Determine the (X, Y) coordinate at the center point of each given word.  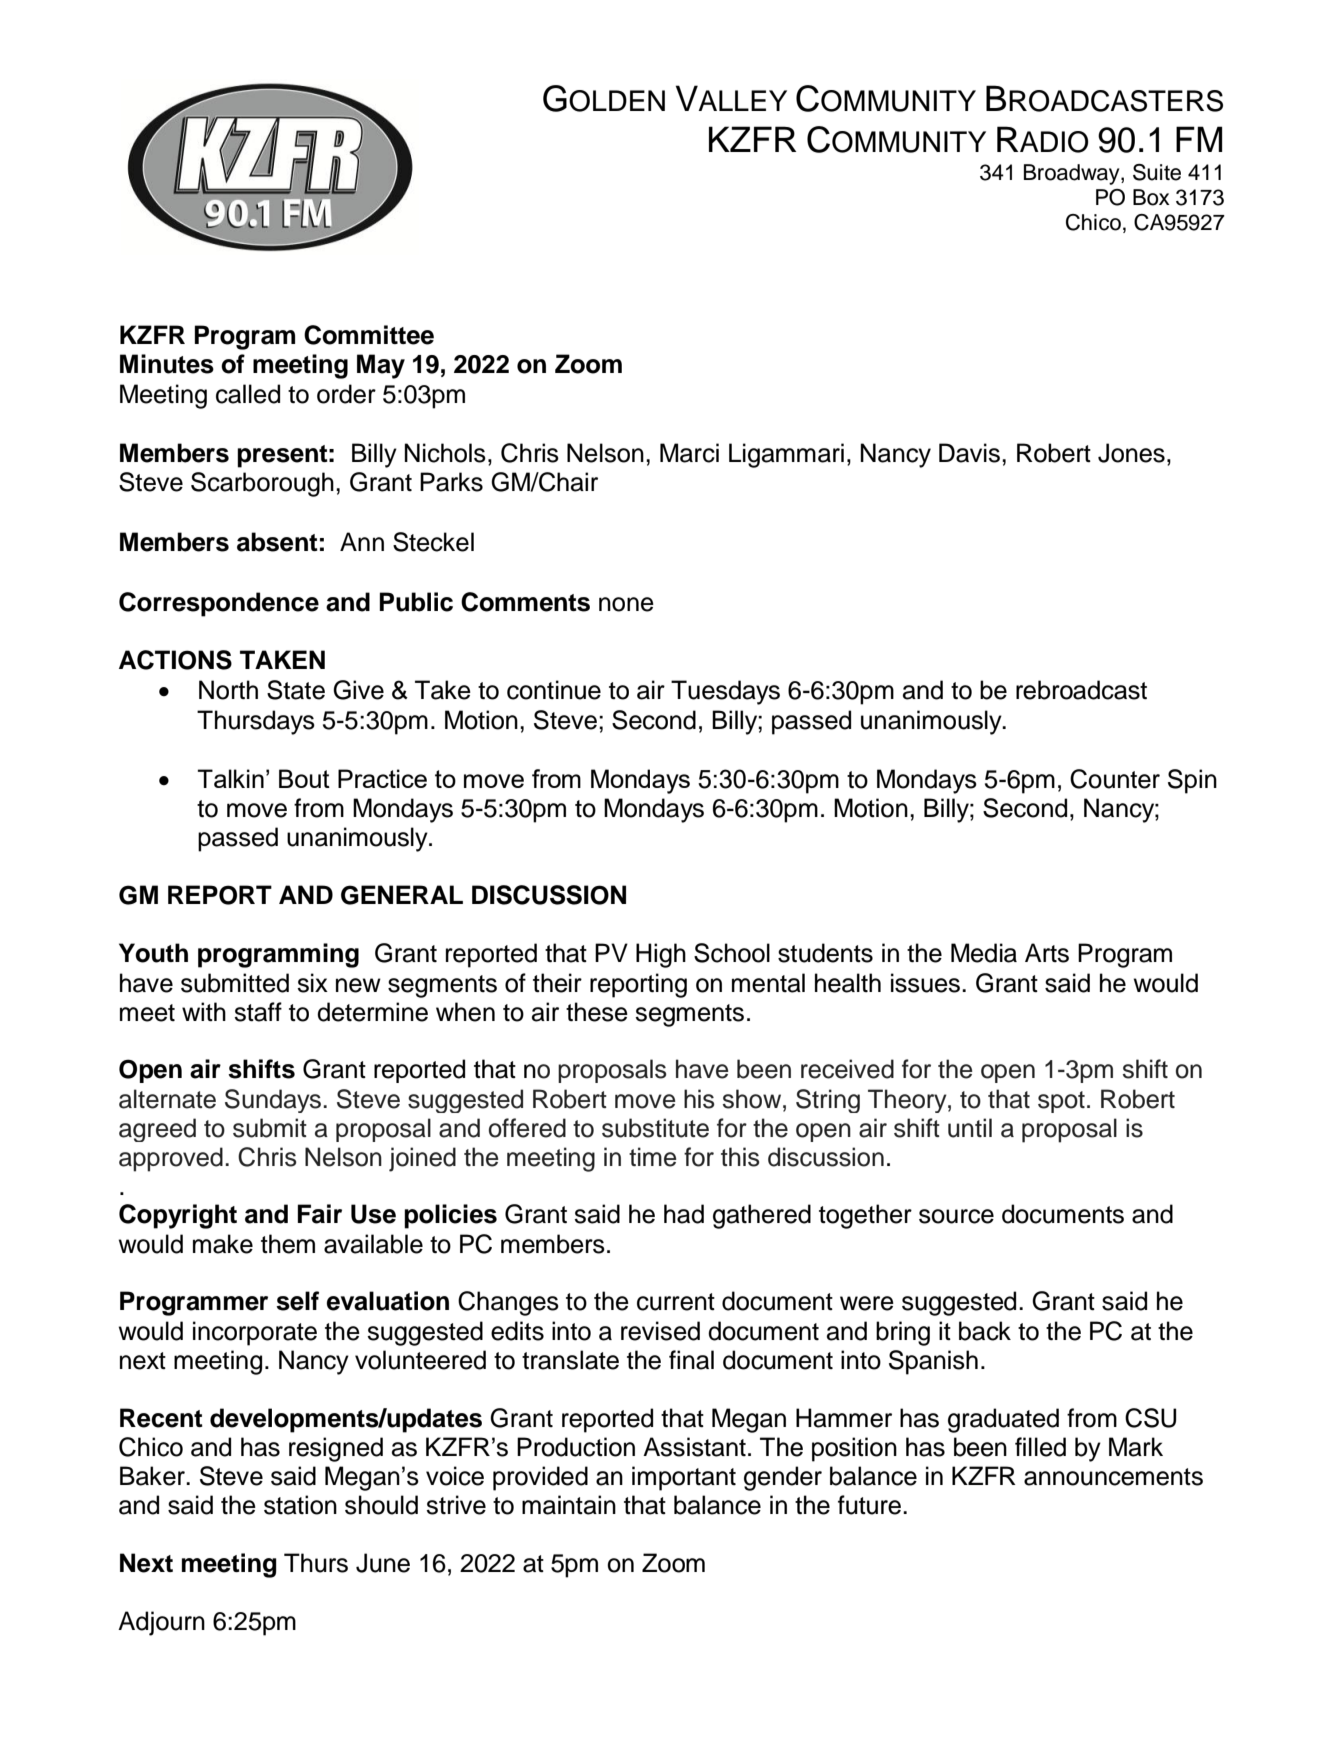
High (661, 955)
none (626, 604)
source (956, 1216)
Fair (320, 1214)
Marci (689, 453)
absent (277, 542)
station (300, 1505)
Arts (1047, 953)
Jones (1131, 453)
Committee (369, 335)
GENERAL (402, 895)
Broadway (1073, 174)
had (684, 1214)
